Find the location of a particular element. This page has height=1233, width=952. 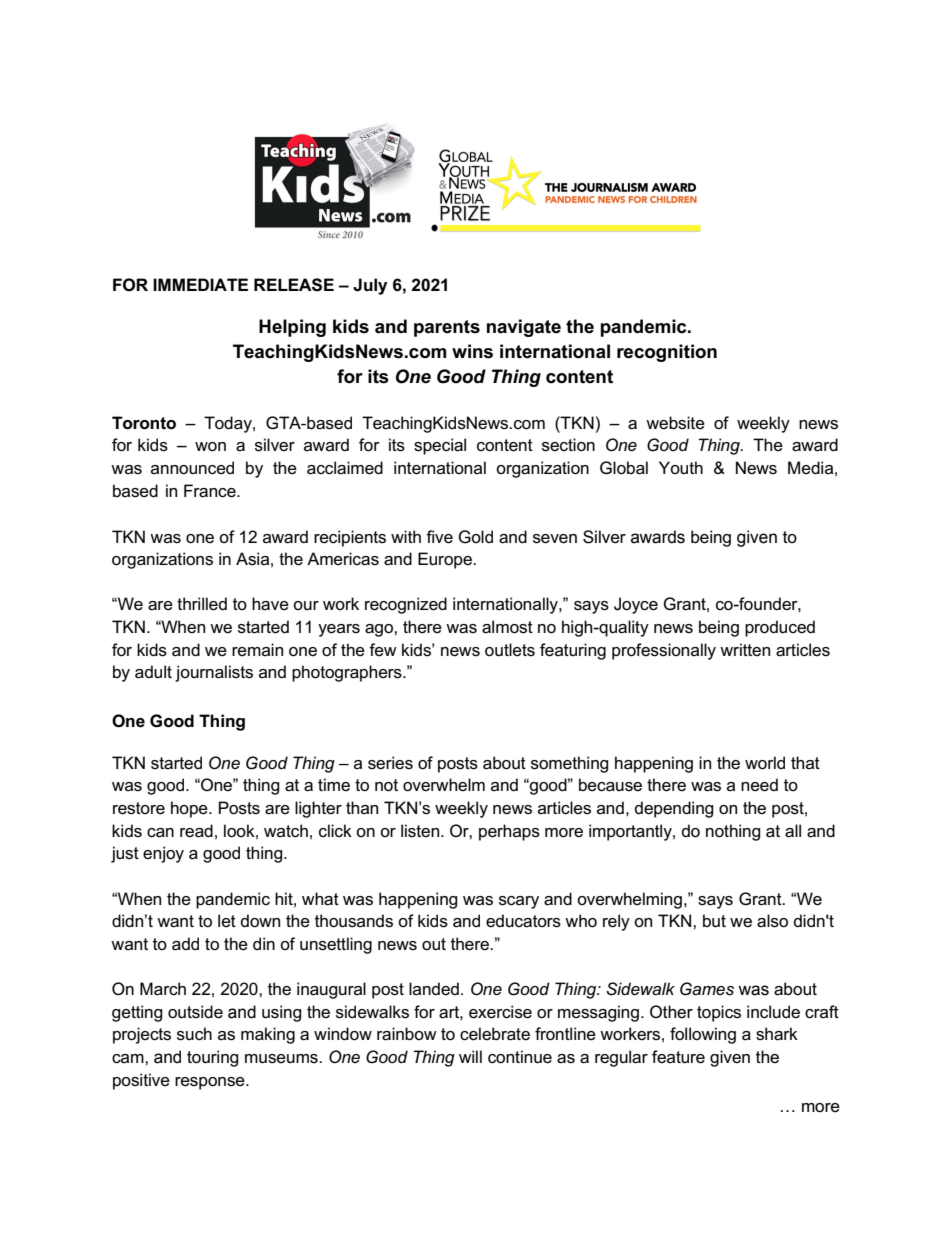

thrilled is located at coordinates (202, 604).
